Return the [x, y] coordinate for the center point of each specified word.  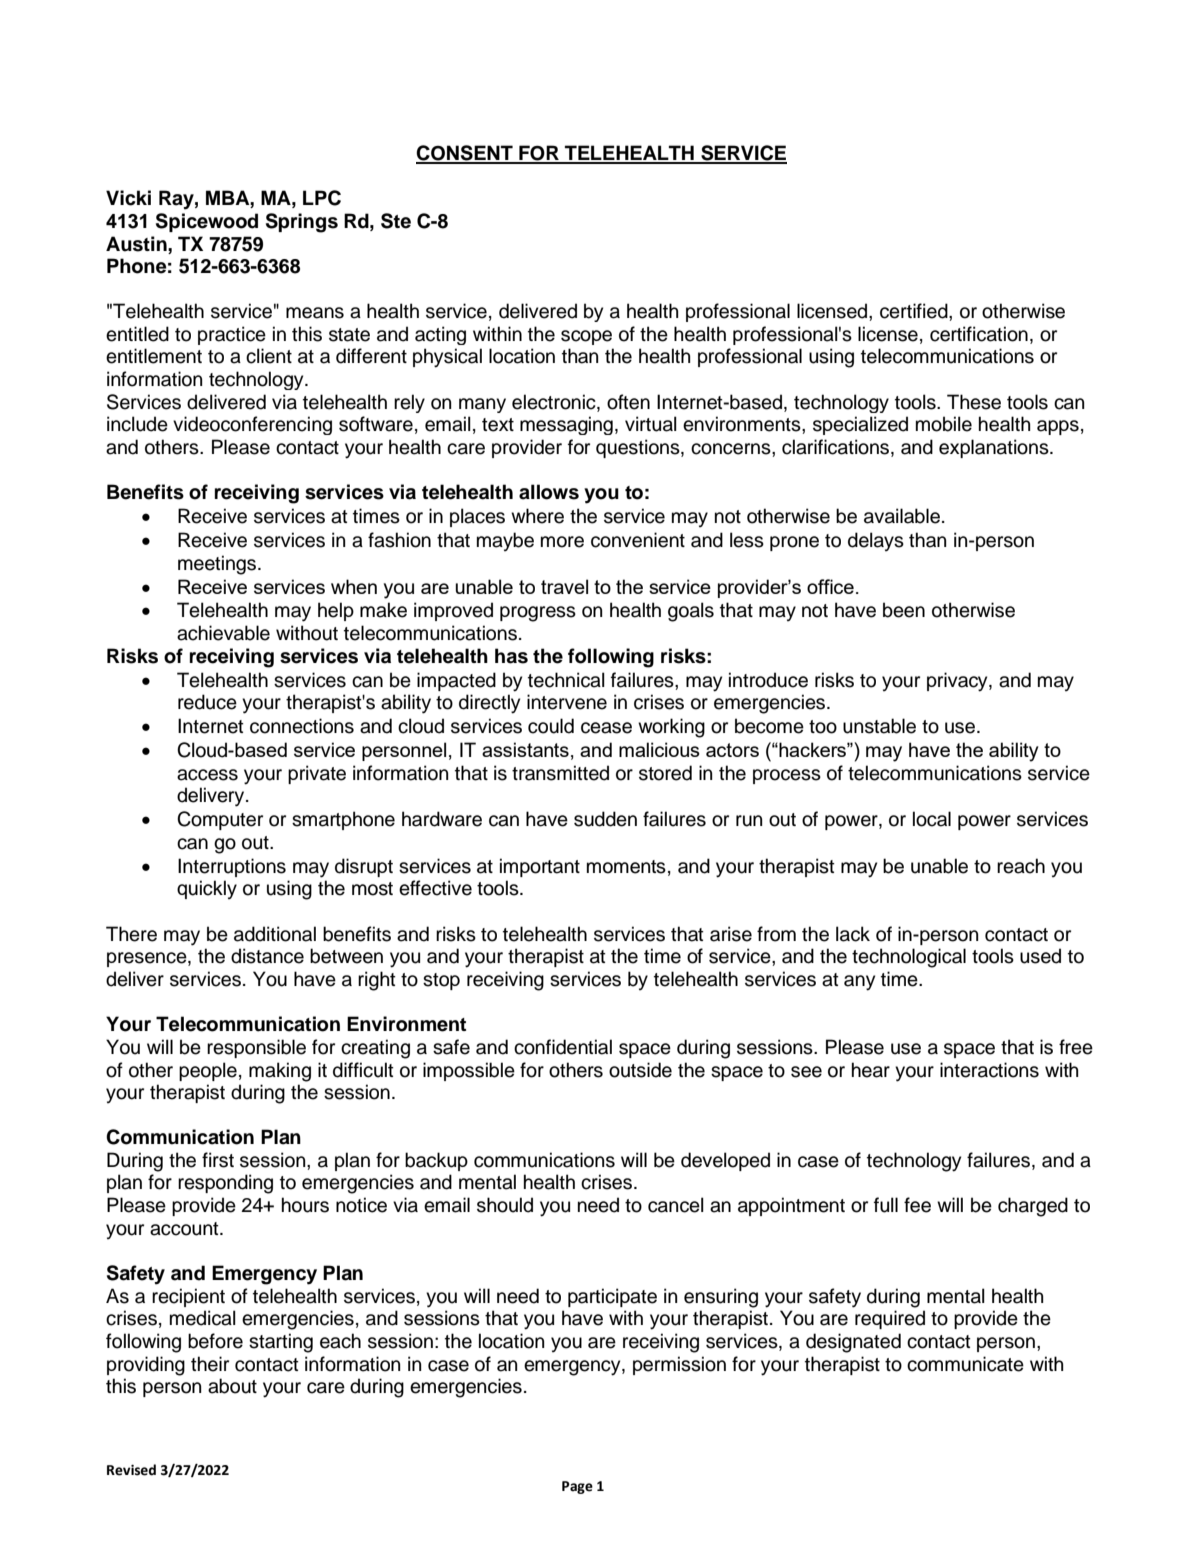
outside [640, 1070]
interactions [989, 1070]
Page [577, 1487]
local [932, 819]
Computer [220, 820]
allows [549, 492]
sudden [605, 819]
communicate [965, 1364]
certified [915, 311]
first [218, 1160]
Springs [302, 223]
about [232, 1386]
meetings [217, 565]
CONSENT [465, 154]
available [902, 516]
